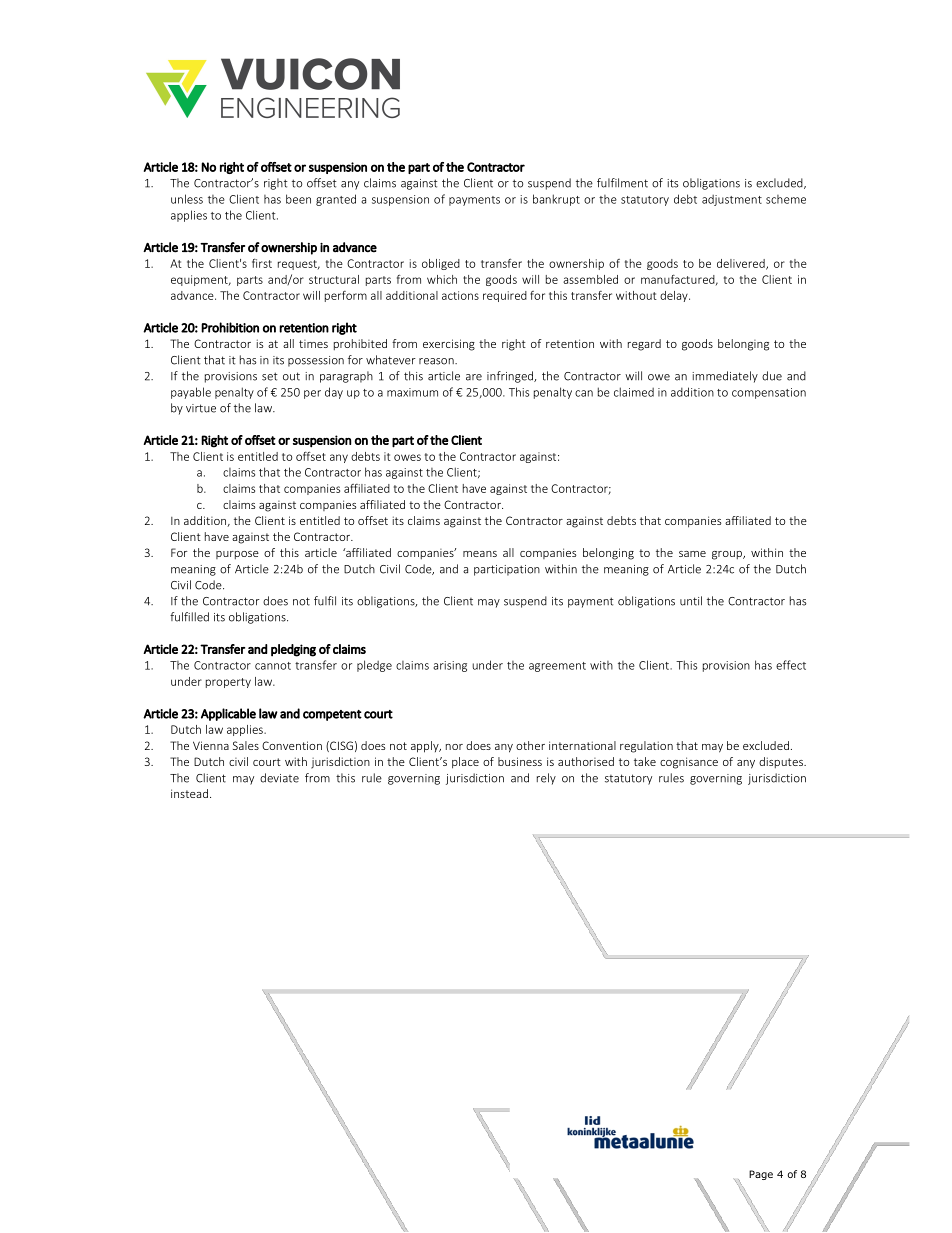  Describe the element at coordinates (273, 666) in the document. I see `cannot` at that location.
